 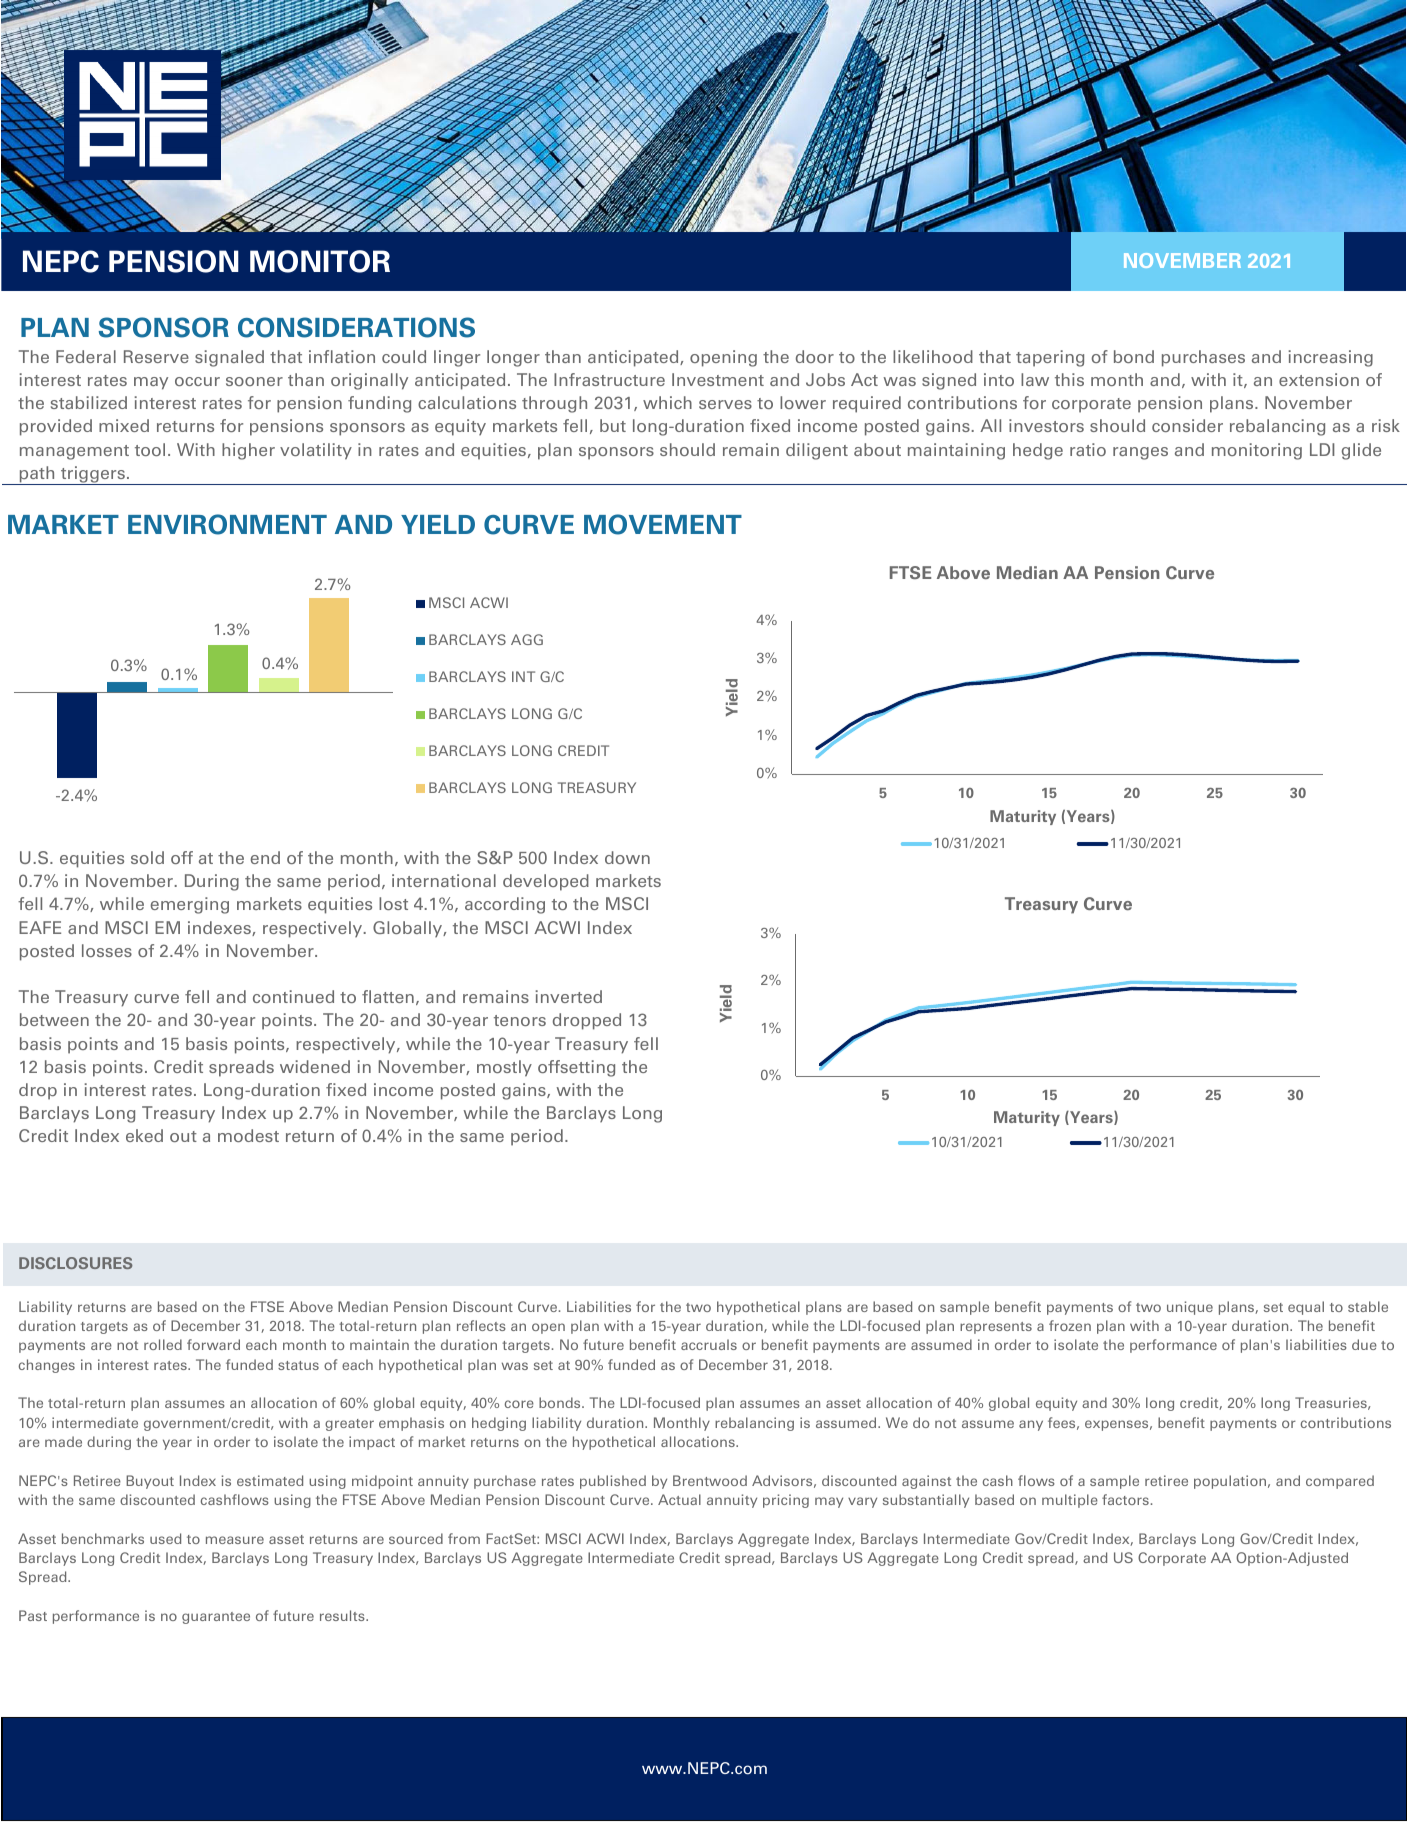 What do you see at coordinates (197, 381) in the screenshot?
I see `occur` at bounding box center [197, 381].
